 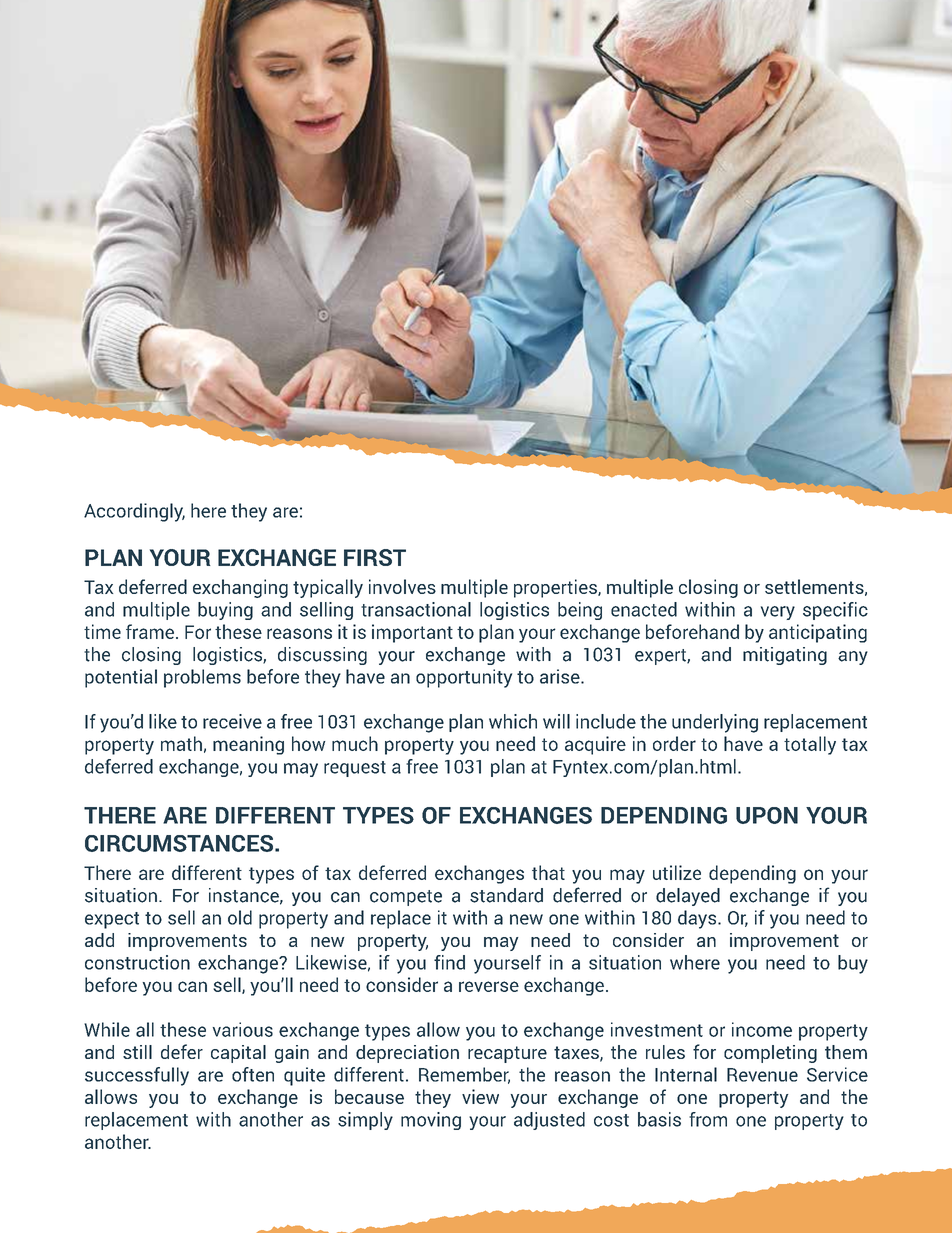 What do you see at coordinates (181, 743) in the page?
I see `math` at bounding box center [181, 743].
